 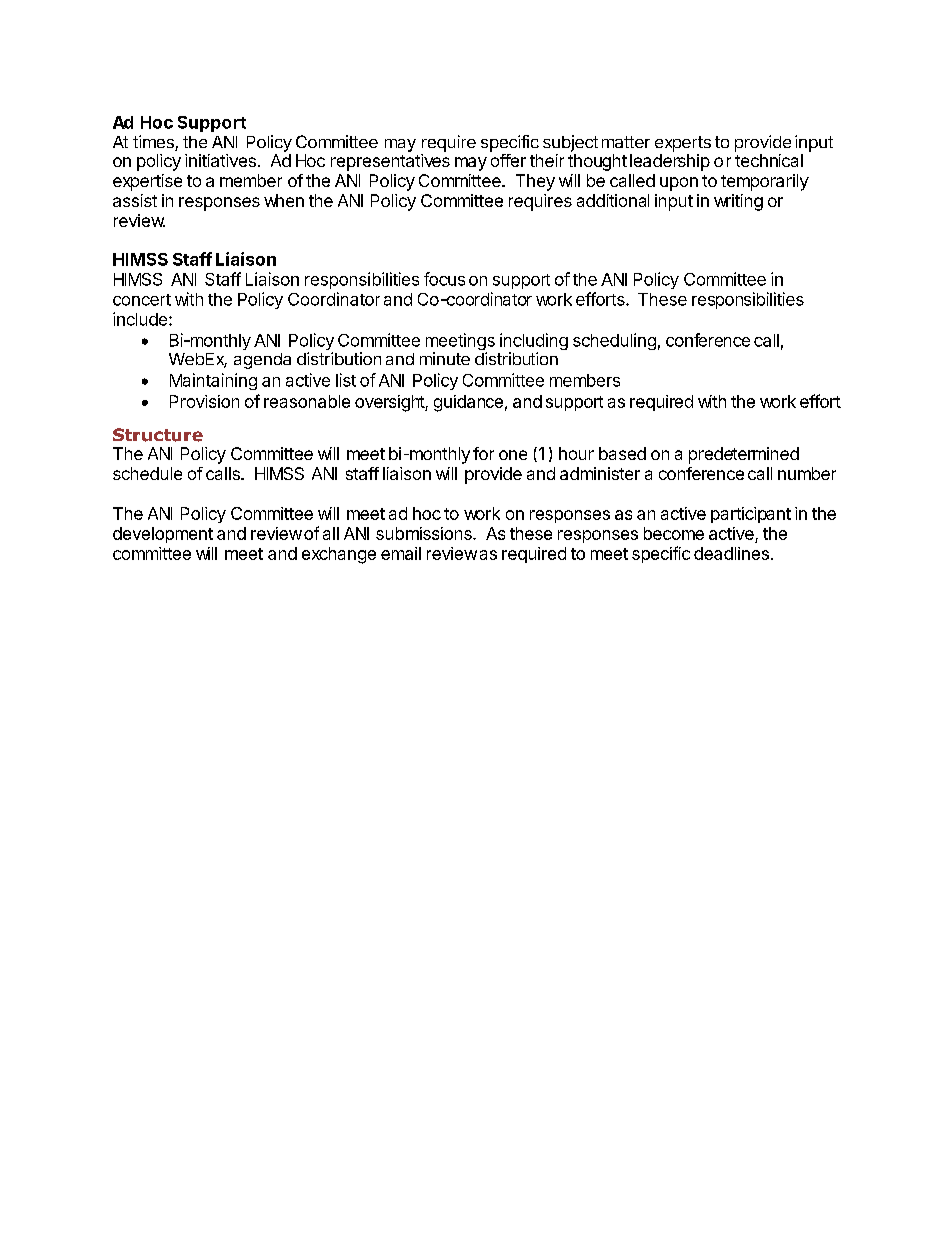 I want to click on number, so click(x=807, y=473).
